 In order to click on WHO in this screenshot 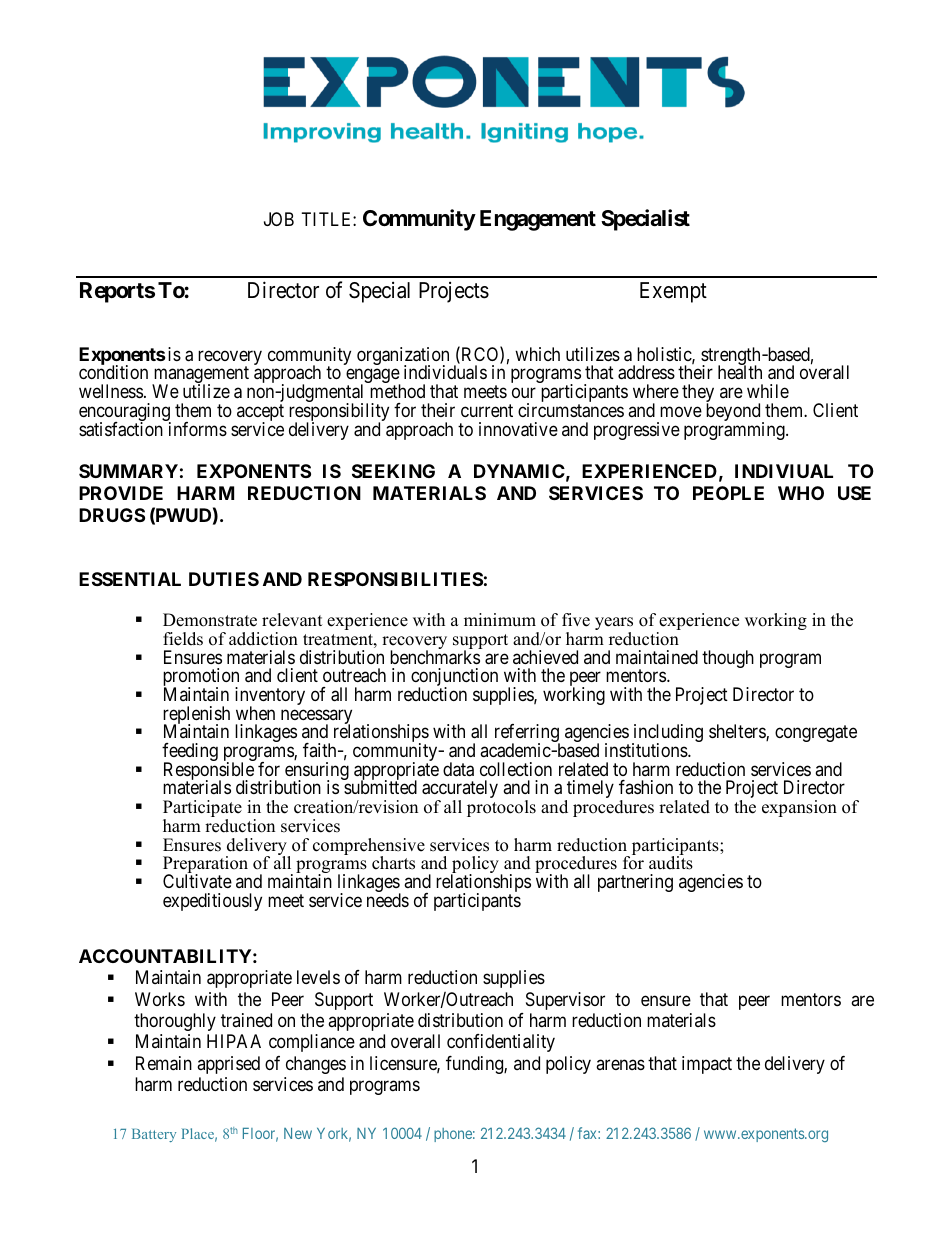, I will do `click(801, 493)`.
